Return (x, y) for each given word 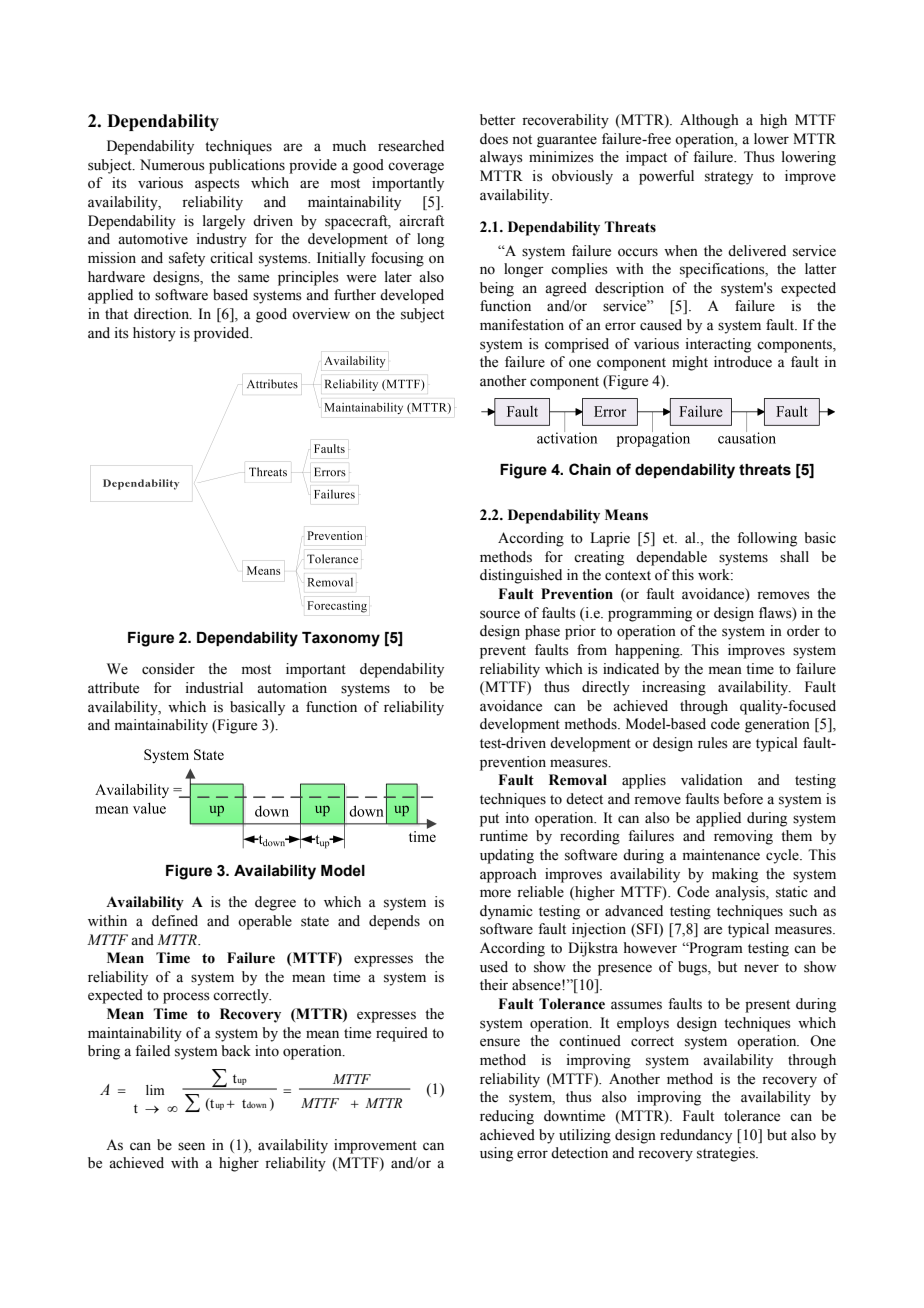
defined (175, 921)
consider (168, 669)
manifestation (522, 325)
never (761, 968)
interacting (718, 345)
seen (191, 1146)
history (154, 334)
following (767, 539)
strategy (729, 178)
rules (713, 743)
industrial (214, 688)
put (489, 820)
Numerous (172, 165)
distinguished (521, 576)
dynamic (506, 912)
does (494, 139)
